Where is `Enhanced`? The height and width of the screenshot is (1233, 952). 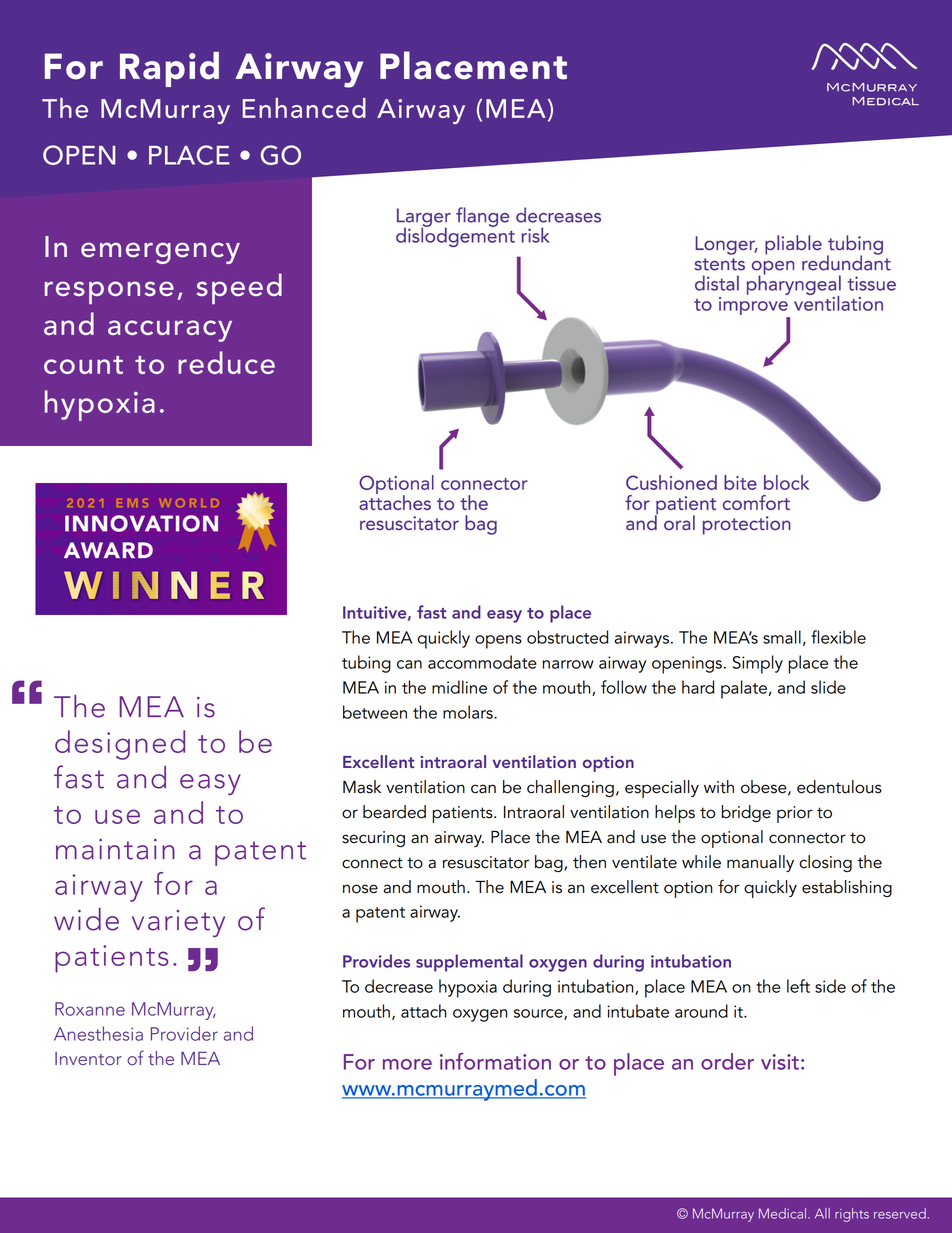 Enhanced is located at coordinates (304, 108).
